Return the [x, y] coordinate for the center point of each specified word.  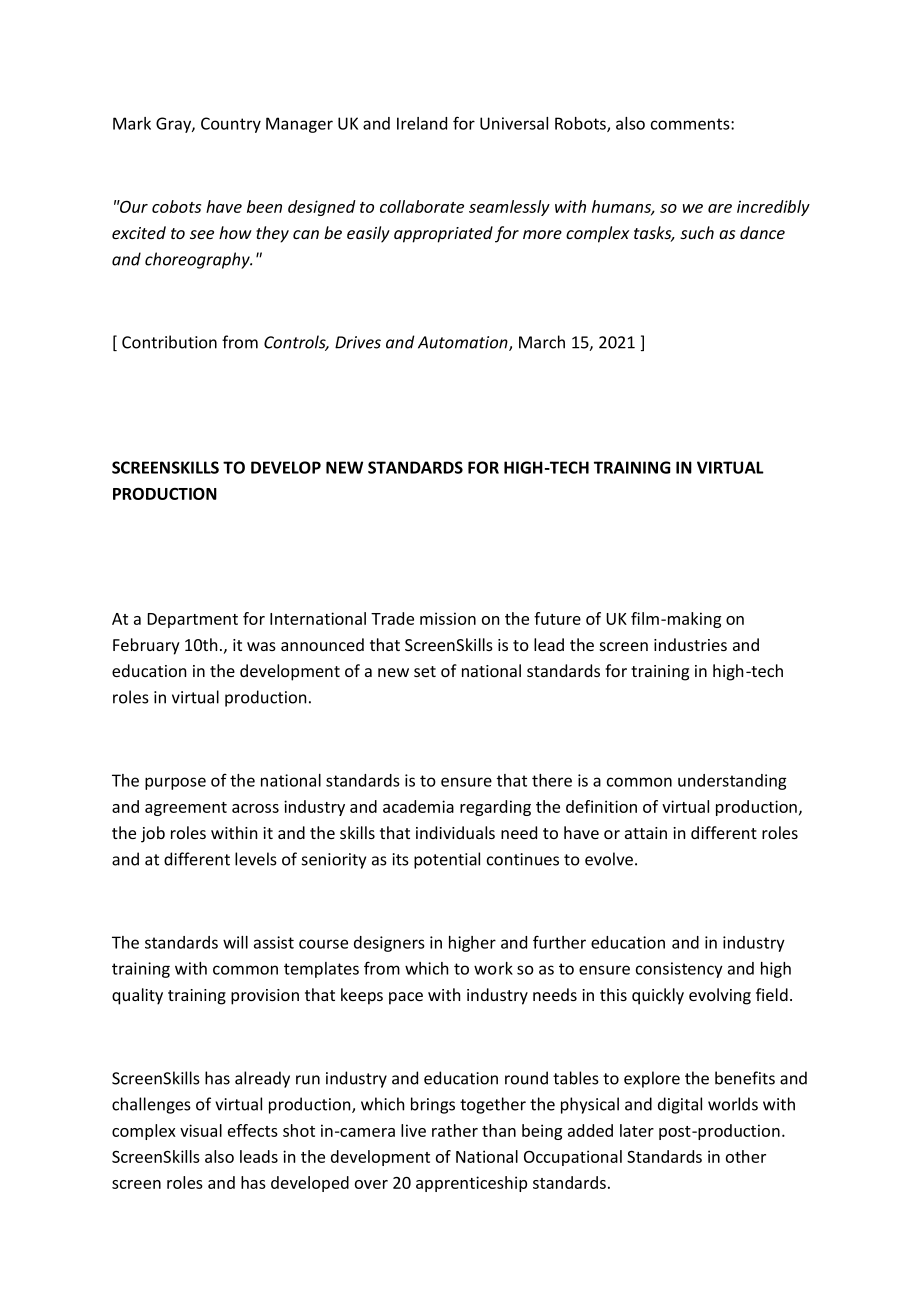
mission [448, 618]
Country [231, 125]
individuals [455, 832]
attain [646, 833]
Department [193, 620]
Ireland [422, 123]
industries [690, 644]
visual [201, 1130]
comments [691, 124]
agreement [186, 809]
